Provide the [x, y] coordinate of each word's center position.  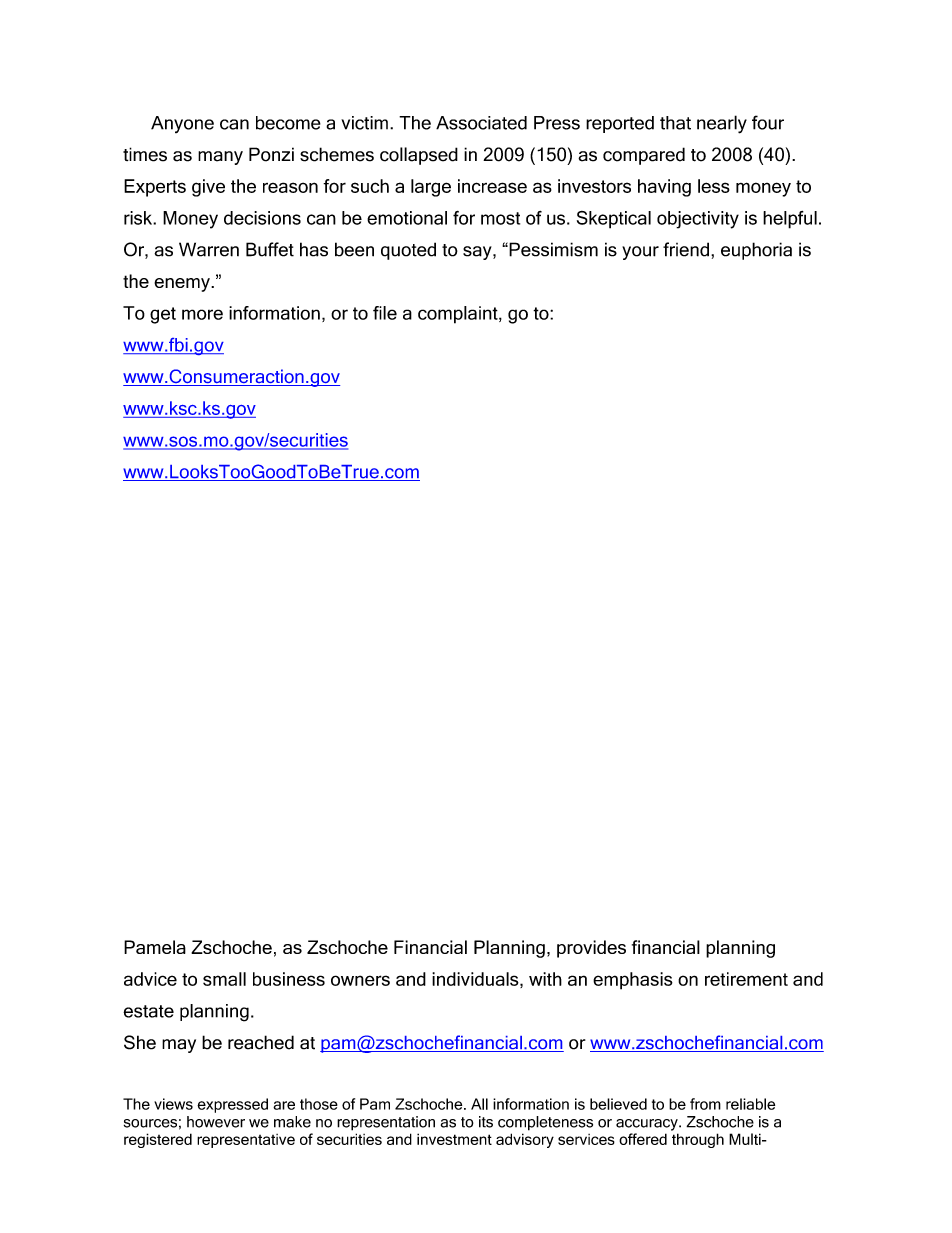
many [220, 158]
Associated [481, 123]
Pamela [155, 947]
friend [686, 249]
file [385, 313]
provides [591, 949]
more [202, 314]
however [216, 1122]
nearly [722, 124]
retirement [746, 979]
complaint [459, 315]
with [545, 979]
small [224, 979]
